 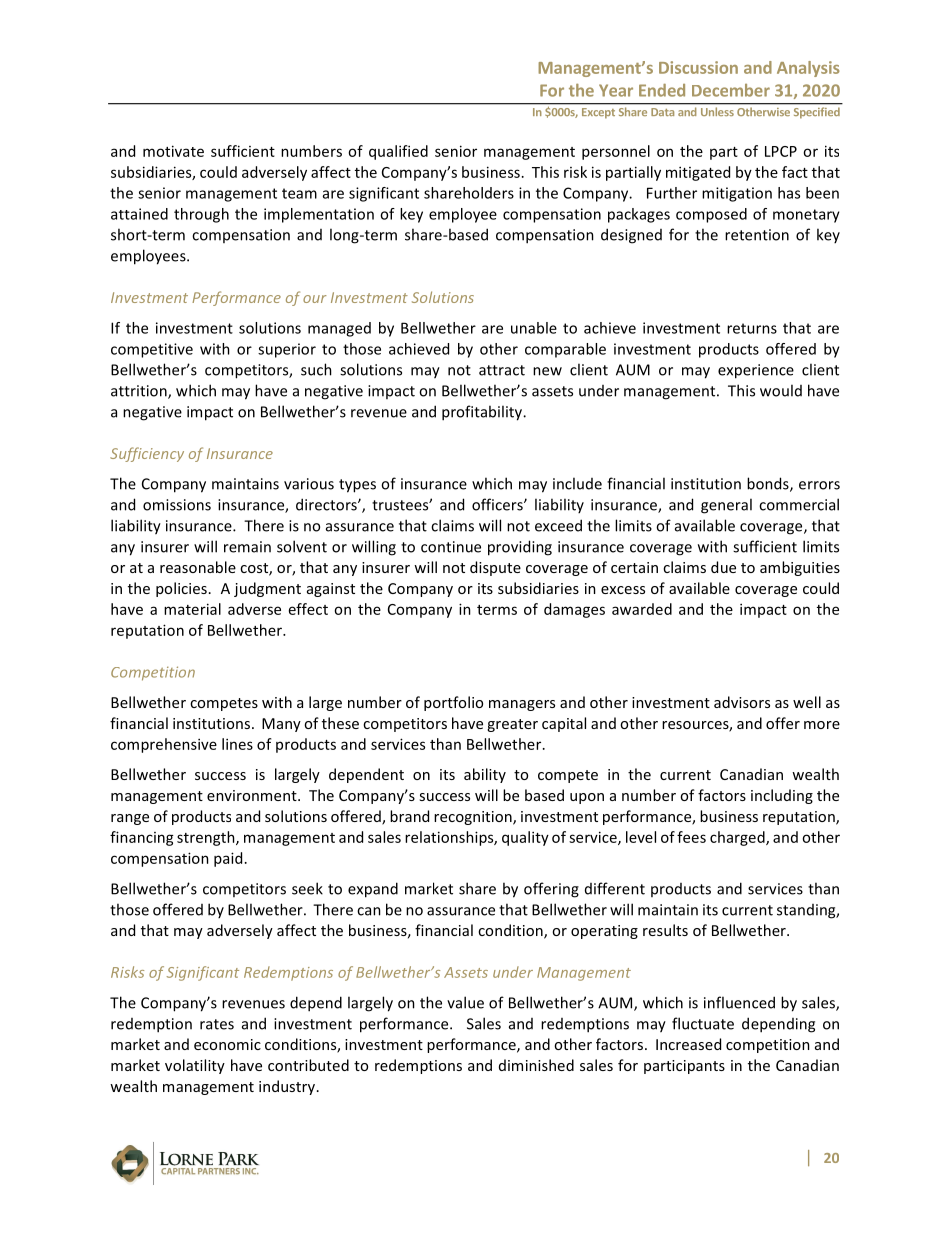 I want to click on returns, so click(x=752, y=328).
